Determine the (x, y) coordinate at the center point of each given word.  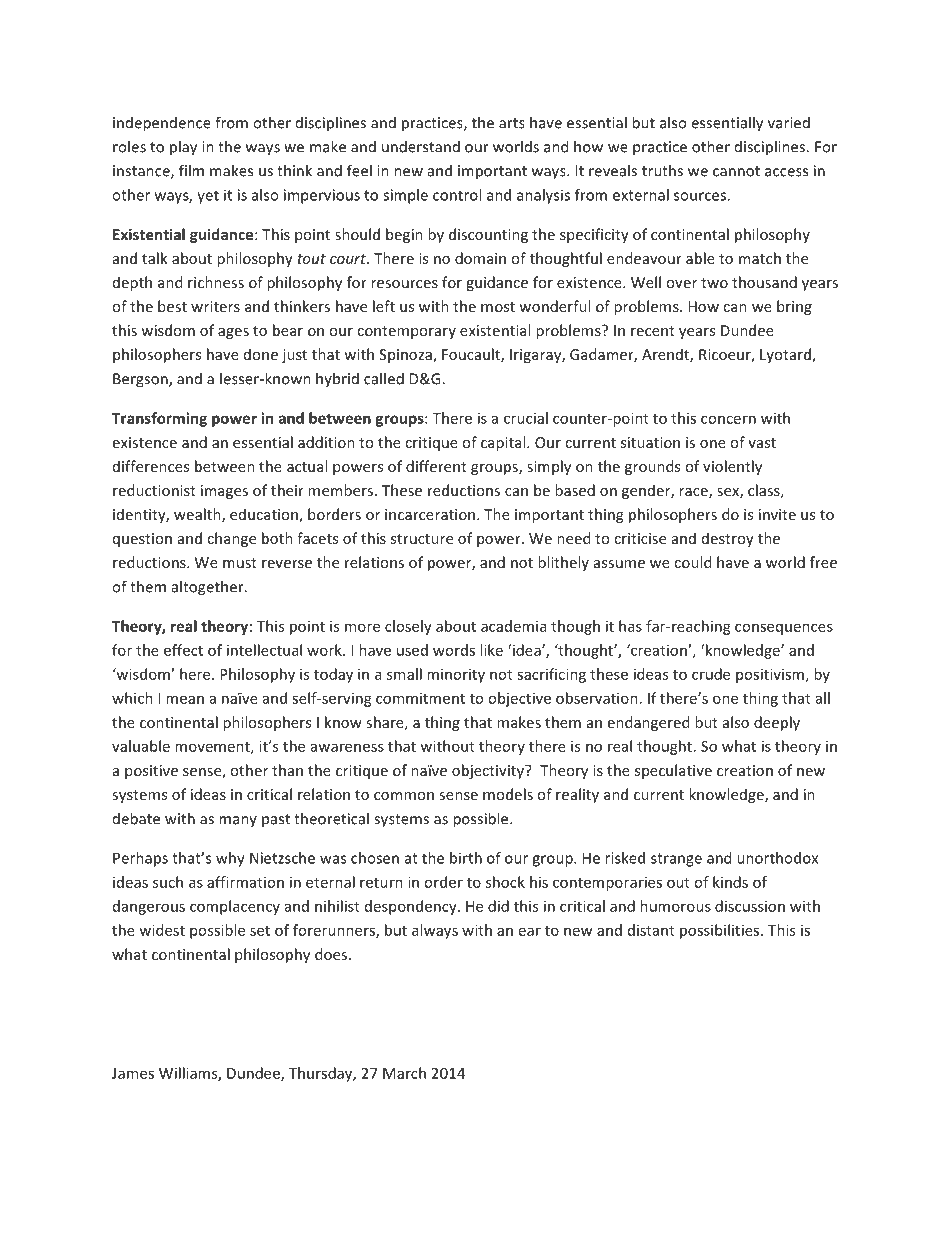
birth (466, 858)
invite (777, 514)
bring (794, 307)
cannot (736, 171)
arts (512, 123)
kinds (730, 882)
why (230, 859)
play (183, 148)
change (231, 539)
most (498, 307)
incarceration (431, 514)
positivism (770, 675)
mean (185, 699)
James (133, 1073)
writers (215, 306)
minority (456, 675)
